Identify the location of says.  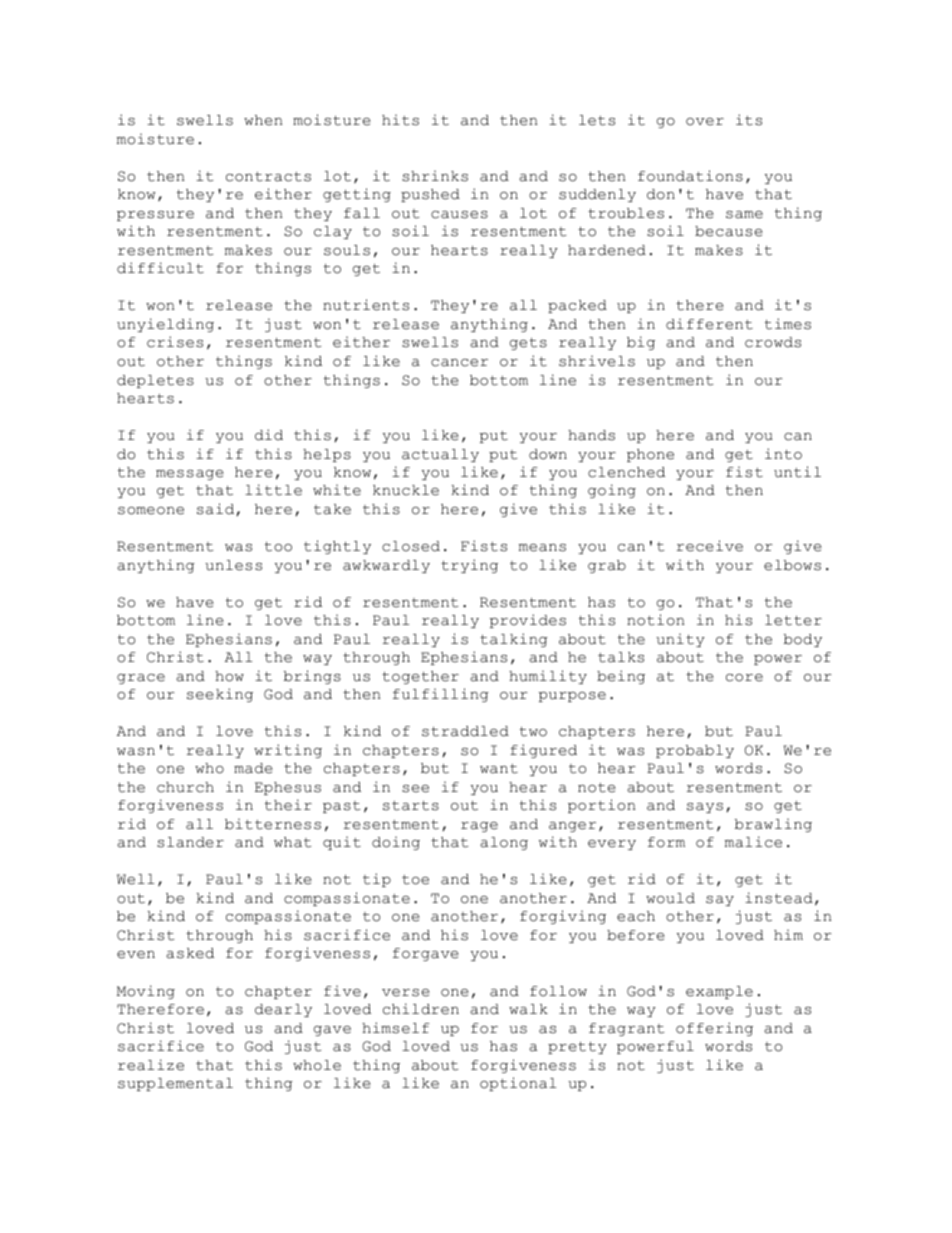
(705, 808).
